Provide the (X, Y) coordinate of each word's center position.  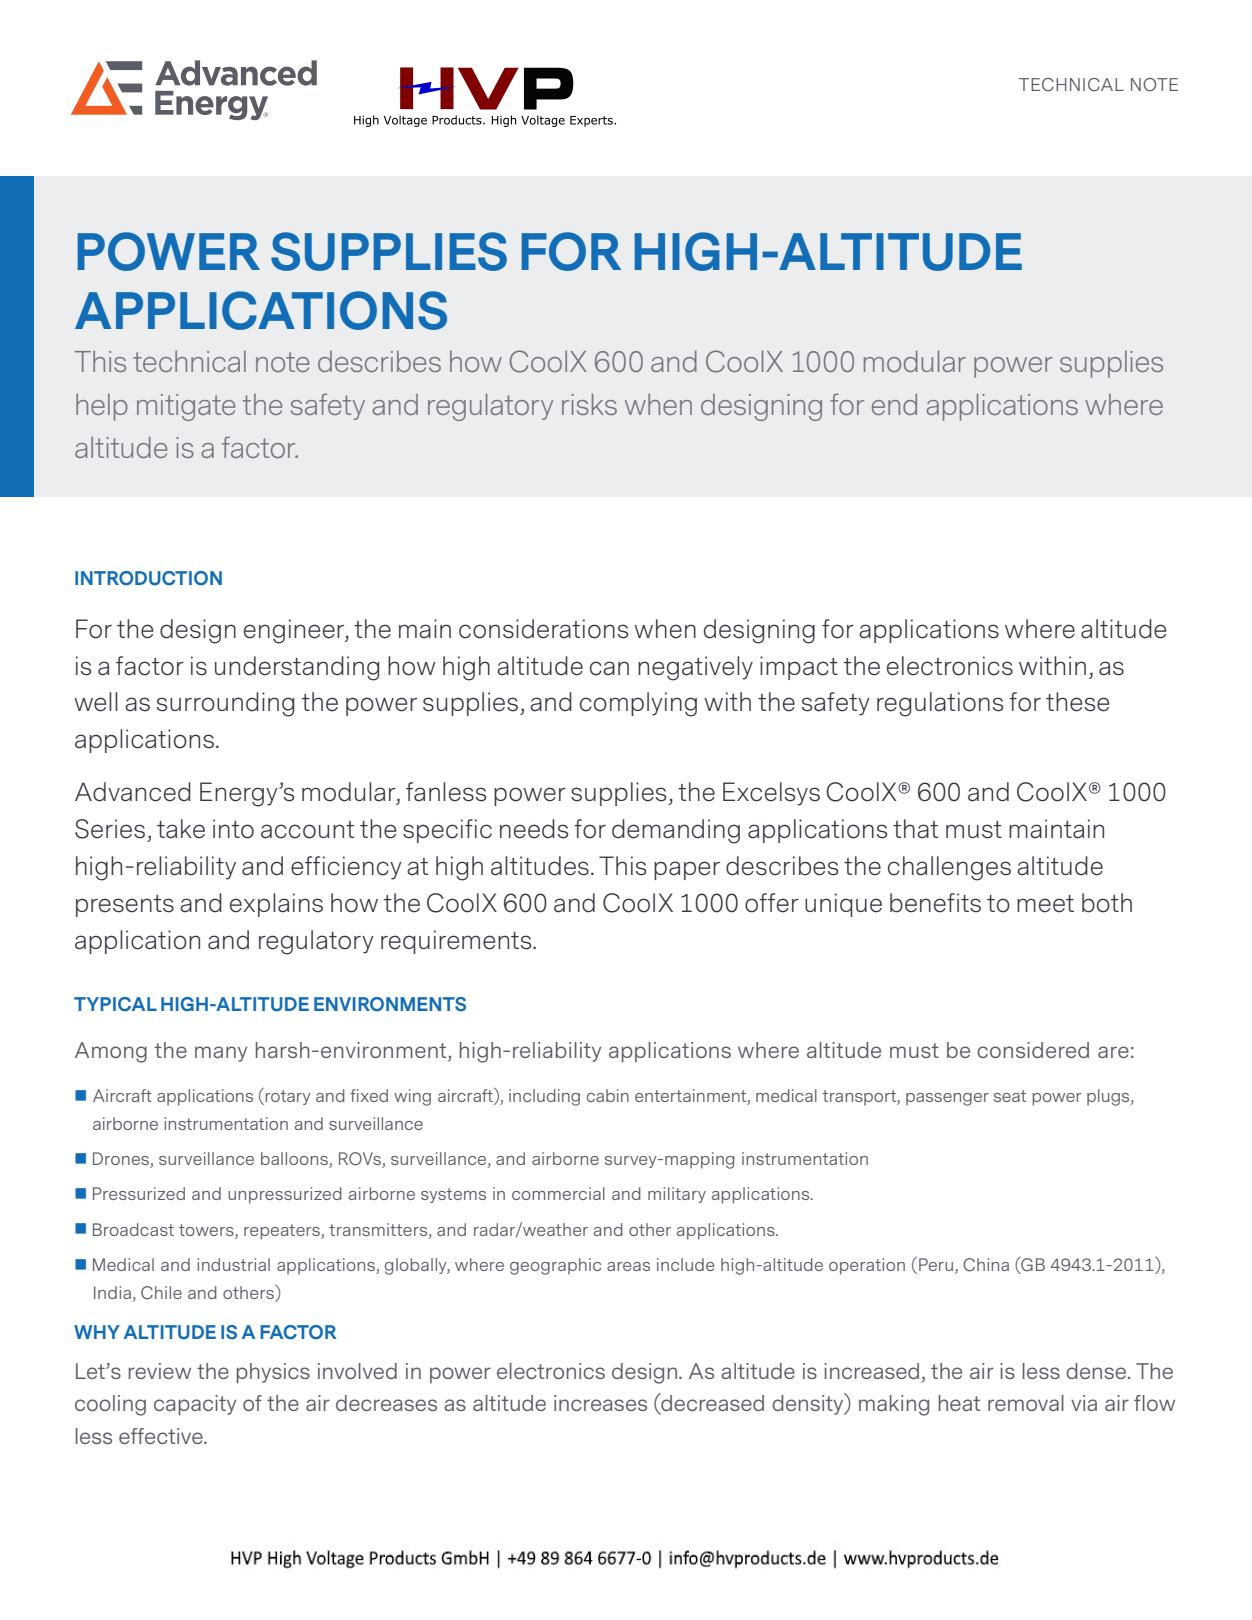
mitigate (186, 407)
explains (276, 905)
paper (687, 870)
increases (600, 1403)
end (894, 404)
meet (1045, 904)
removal (1026, 1403)
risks (589, 404)
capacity (195, 1405)
